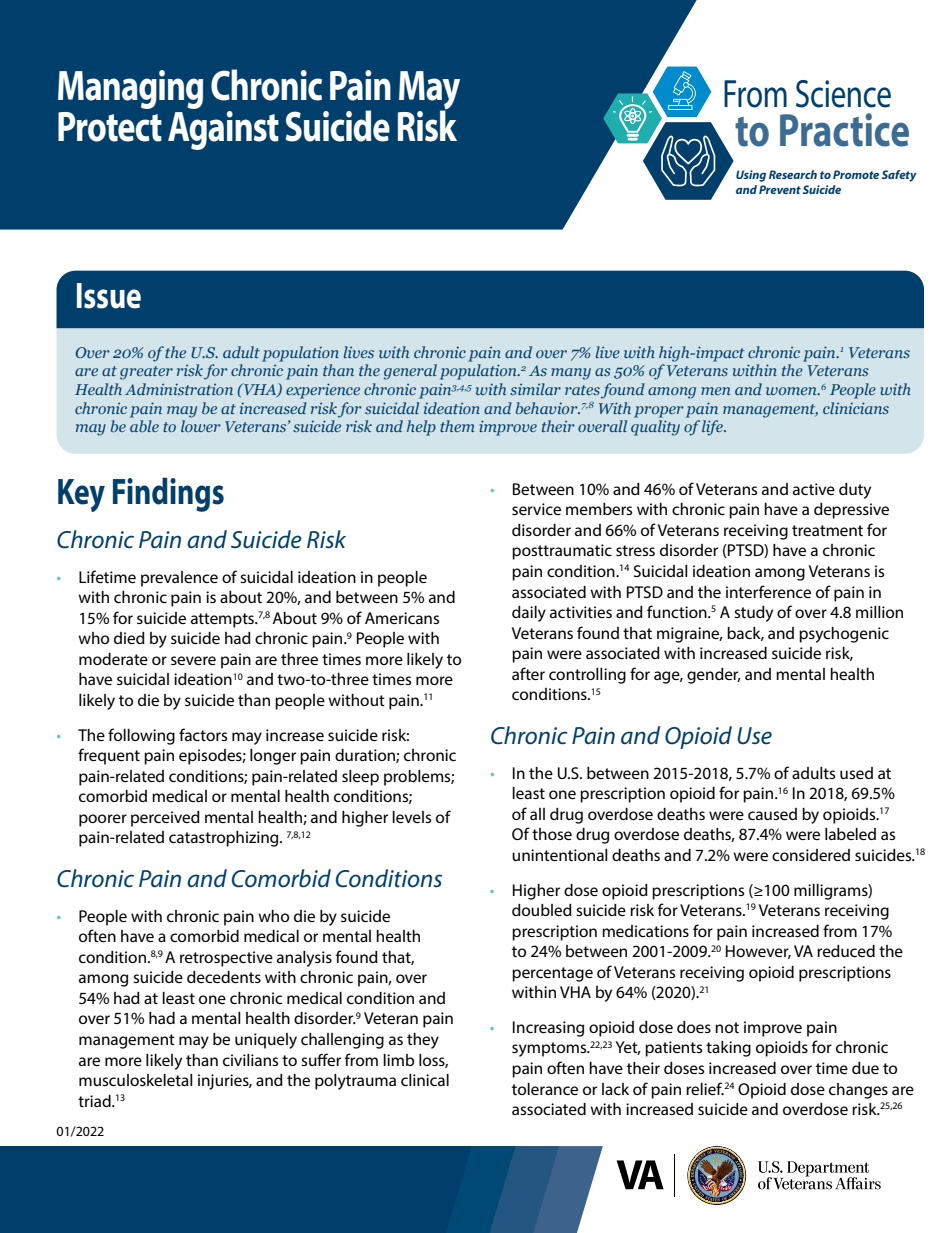 The height and width of the screenshot is (1233, 952). I want to click on interference, so click(768, 591).
